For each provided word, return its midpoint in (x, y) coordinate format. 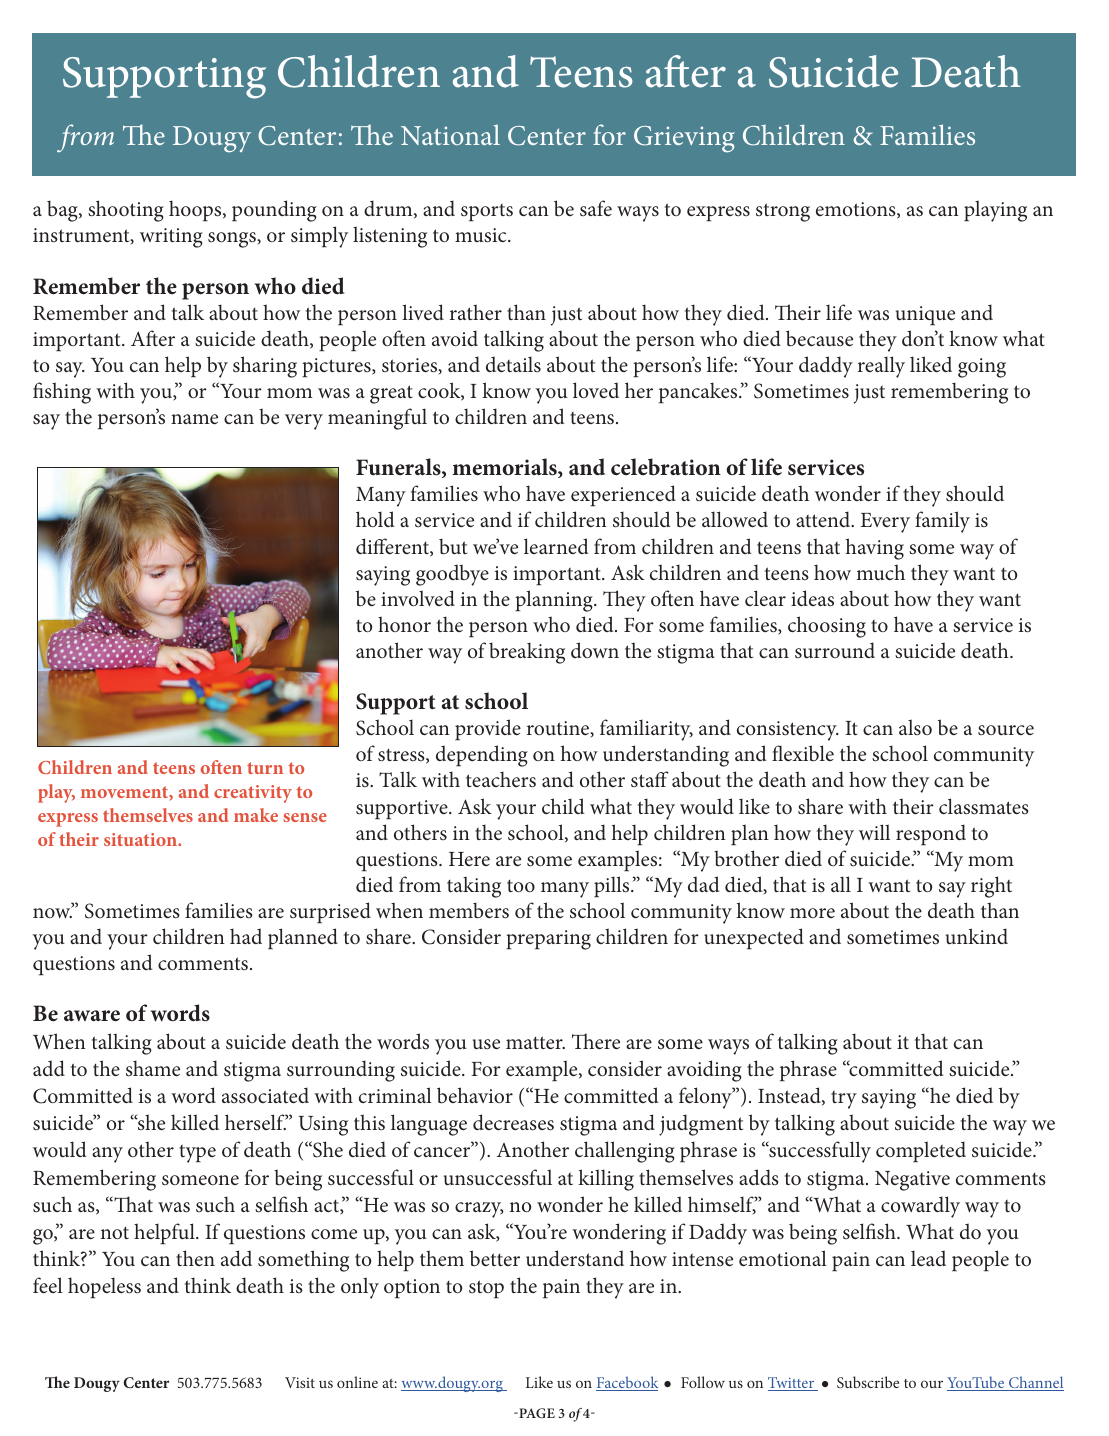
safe (596, 208)
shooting (126, 211)
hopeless (104, 1287)
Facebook (627, 1383)
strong (783, 212)
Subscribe (868, 1382)
